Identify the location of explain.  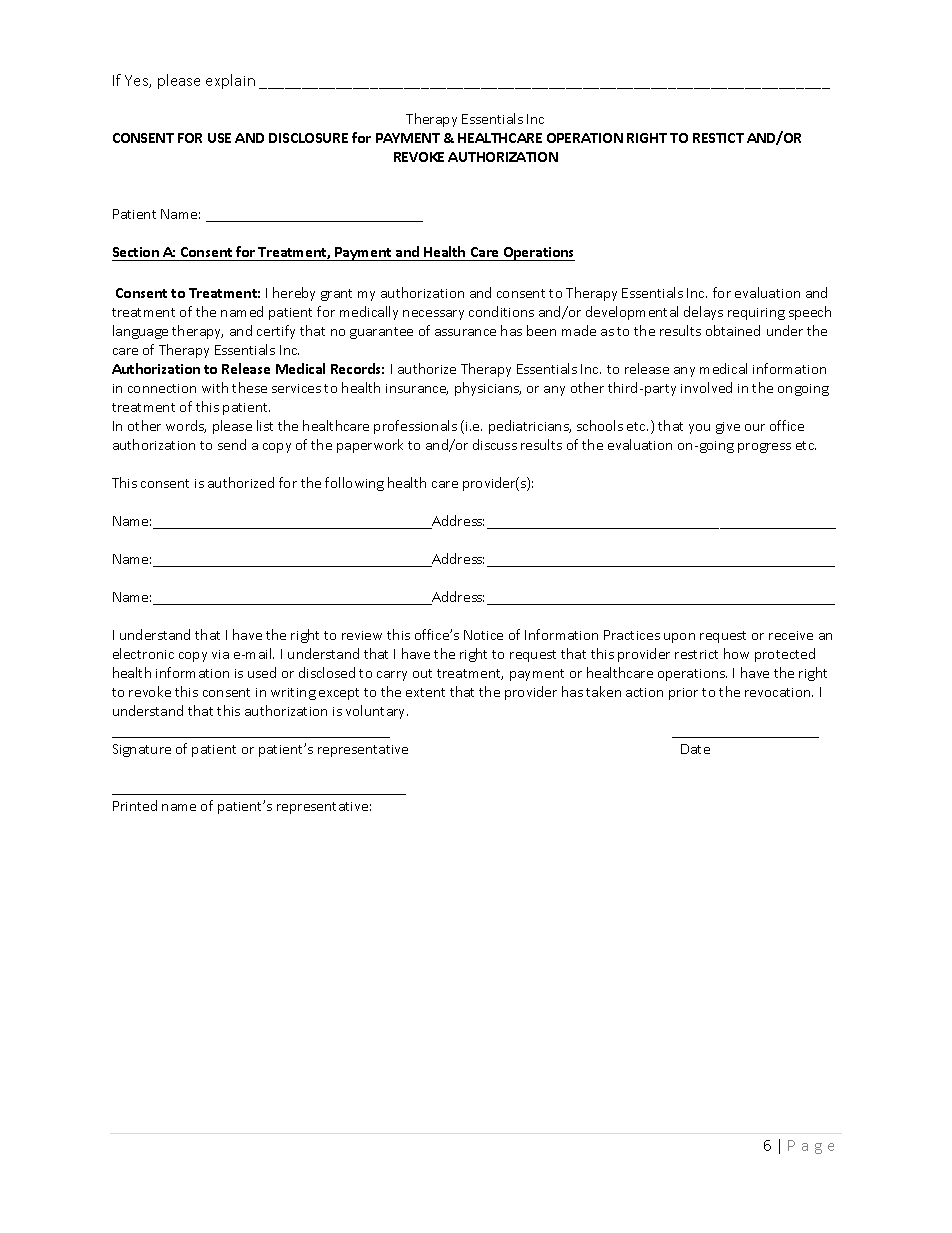
(230, 81).
